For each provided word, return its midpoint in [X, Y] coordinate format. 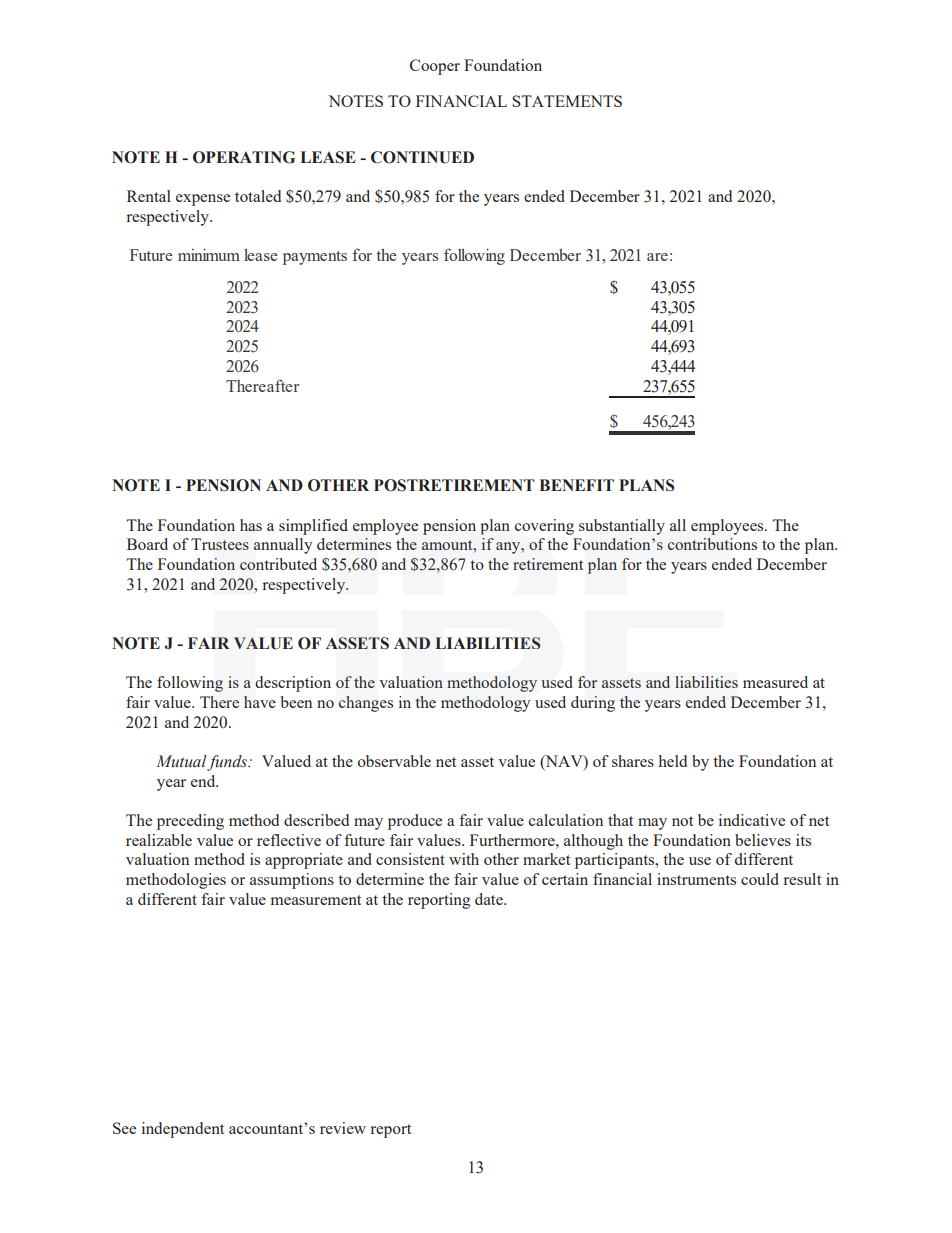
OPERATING [244, 157]
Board [147, 544]
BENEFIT [577, 485]
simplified [313, 527]
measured [775, 682]
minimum [209, 255]
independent [183, 1130]
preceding [190, 822]
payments [315, 258]
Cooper [435, 67]
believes [763, 840]
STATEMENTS [567, 101]
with [464, 859]
